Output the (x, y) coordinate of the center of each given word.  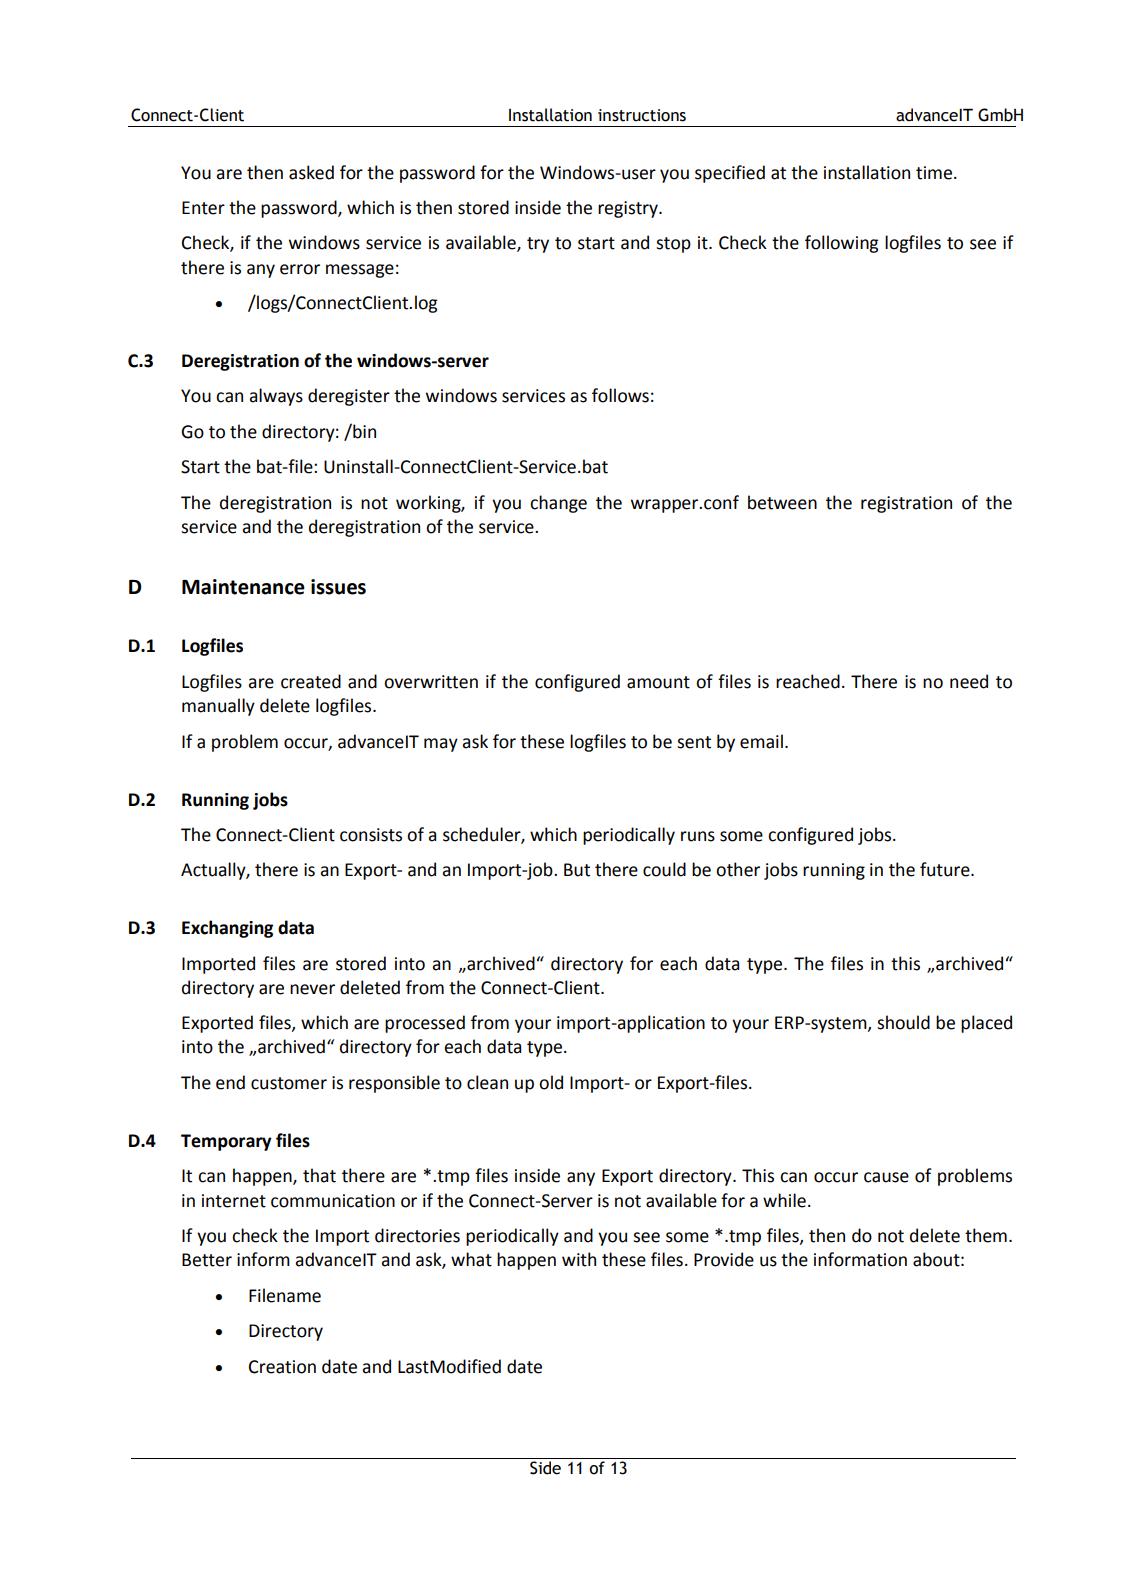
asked (311, 172)
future (946, 869)
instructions (642, 115)
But (577, 870)
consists (371, 835)
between (782, 502)
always (276, 397)
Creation (282, 1367)
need (969, 681)
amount (658, 682)
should (903, 1022)
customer (289, 1083)
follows (620, 395)
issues (338, 587)
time (934, 173)
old (551, 1082)
